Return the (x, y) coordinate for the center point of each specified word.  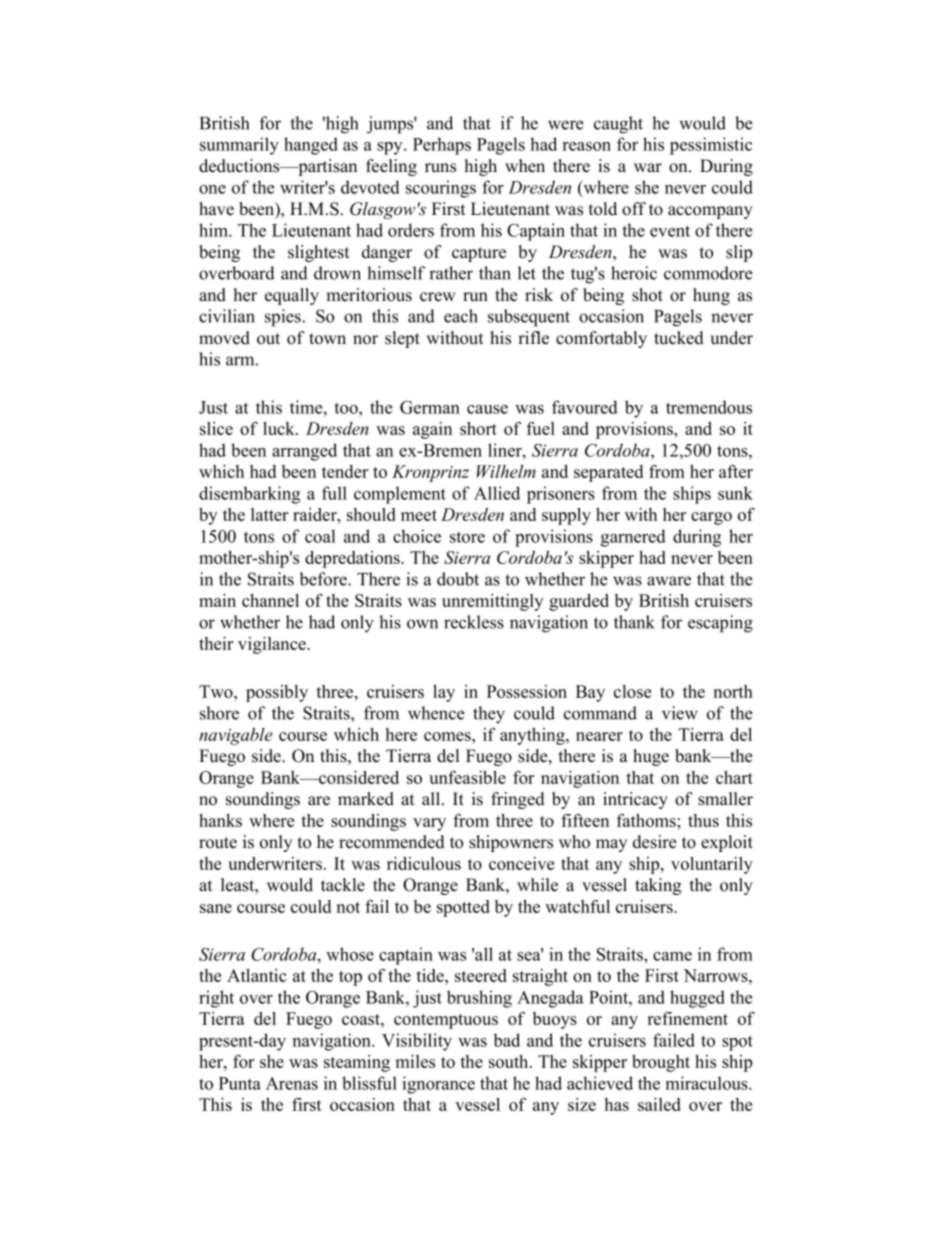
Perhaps (442, 146)
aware (669, 581)
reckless (474, 622)
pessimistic (711, 146)
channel (270, 600)
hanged (311, 146)
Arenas (292, 1083)
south (510, 1061)
